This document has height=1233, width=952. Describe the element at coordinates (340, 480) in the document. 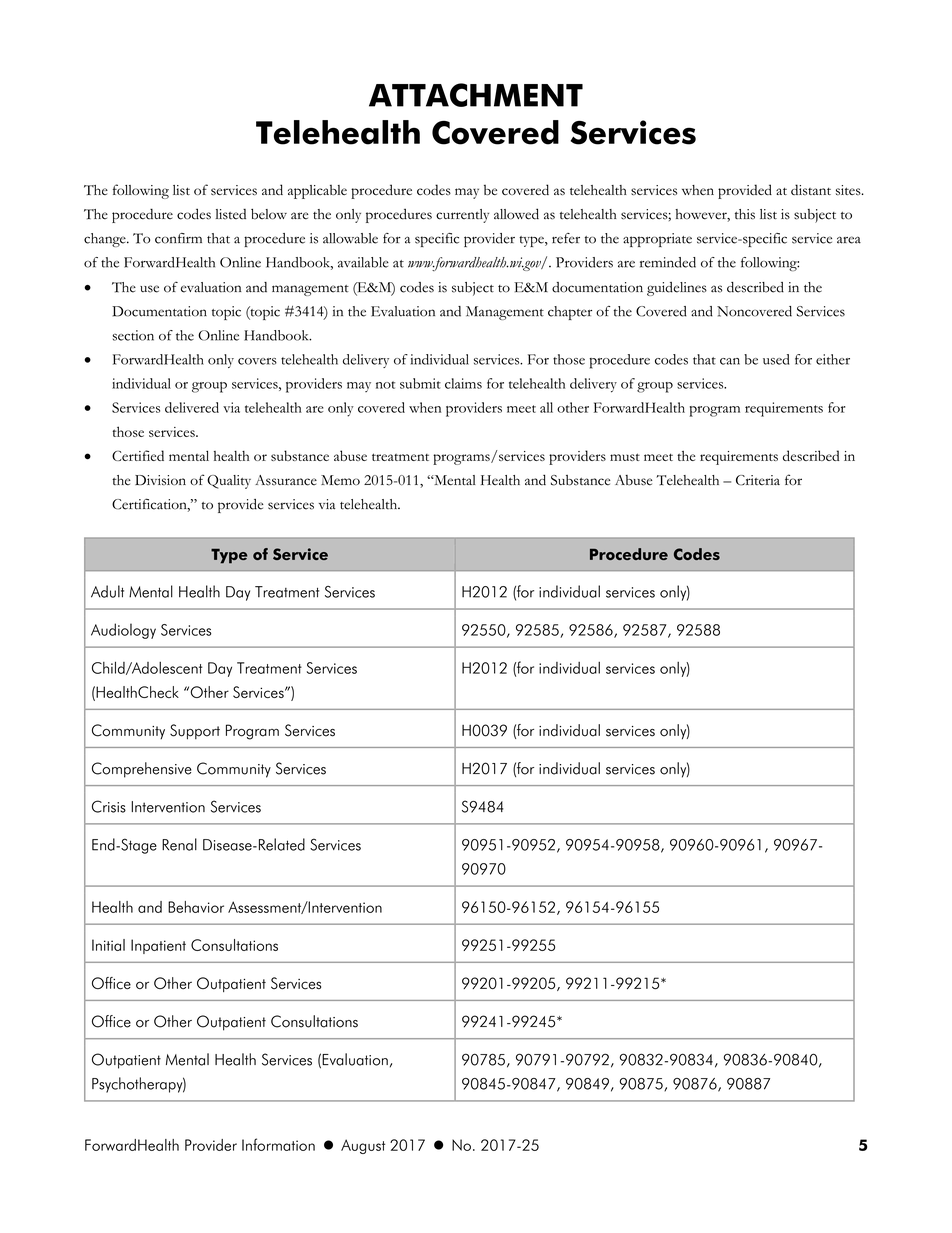

I see `Memo` at that location.
